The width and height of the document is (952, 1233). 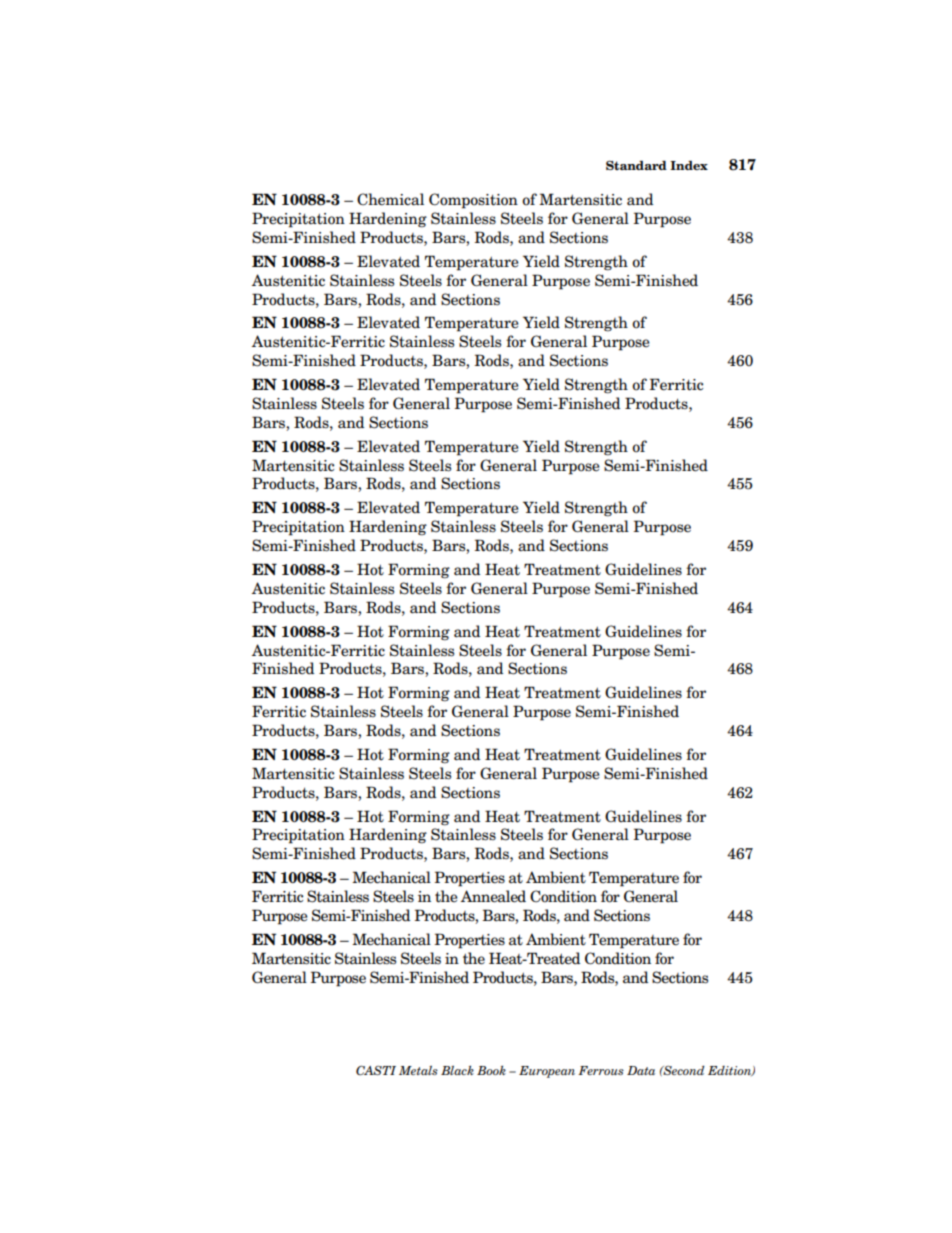 I want to click on Composition, so click(x=473, y=201).
